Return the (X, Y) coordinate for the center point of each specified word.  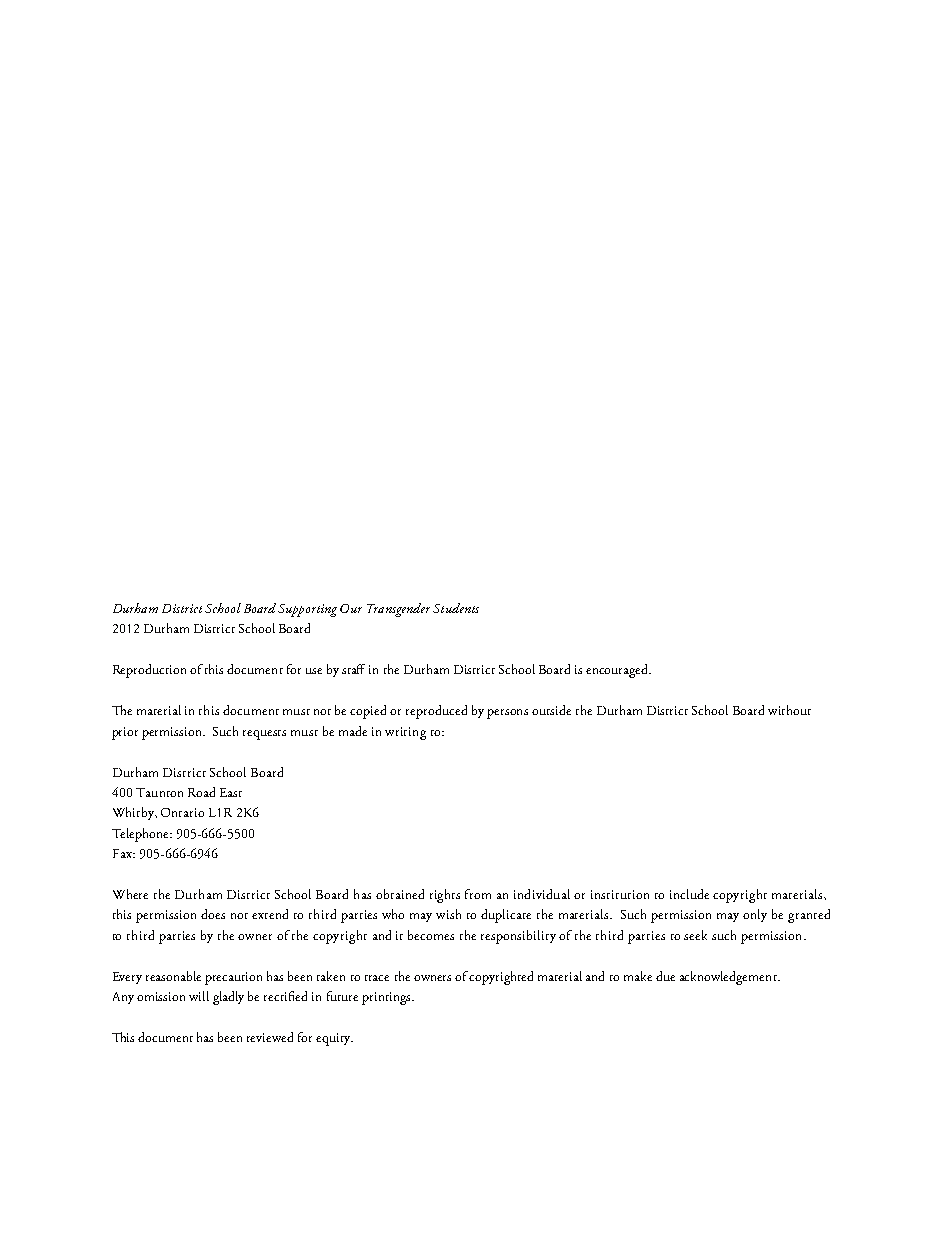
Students (456, 608)
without (789, 710)
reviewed (270, 1037)
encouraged (618, 671)
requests (264, 735)
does (213, 914)
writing (405, 733)
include (689, 894)
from (478, 894)
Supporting (307, 610)
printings (387, 998)
